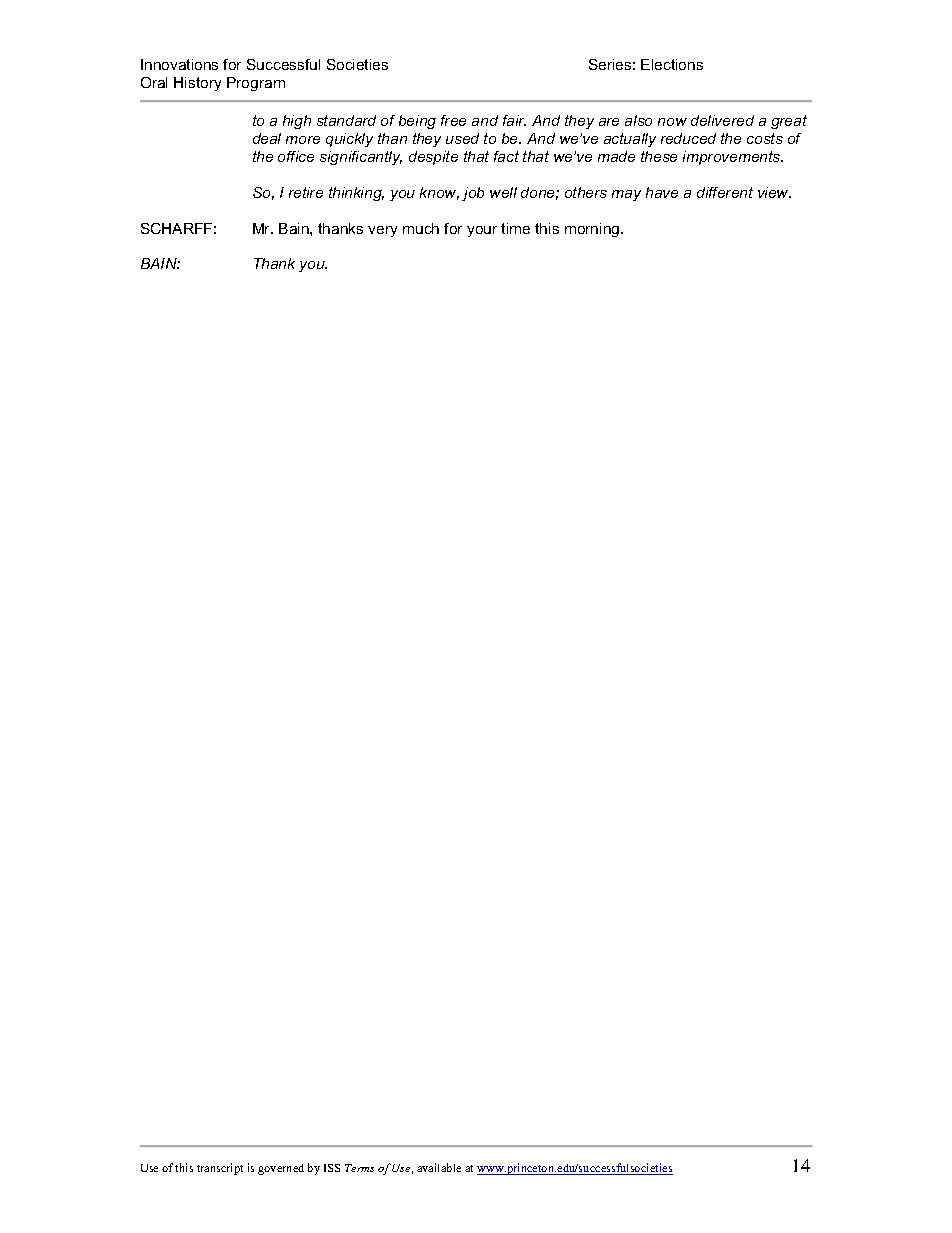 The height and width of the screenshot is (1233, 952). I want to click on Program, so click(256, 84).
